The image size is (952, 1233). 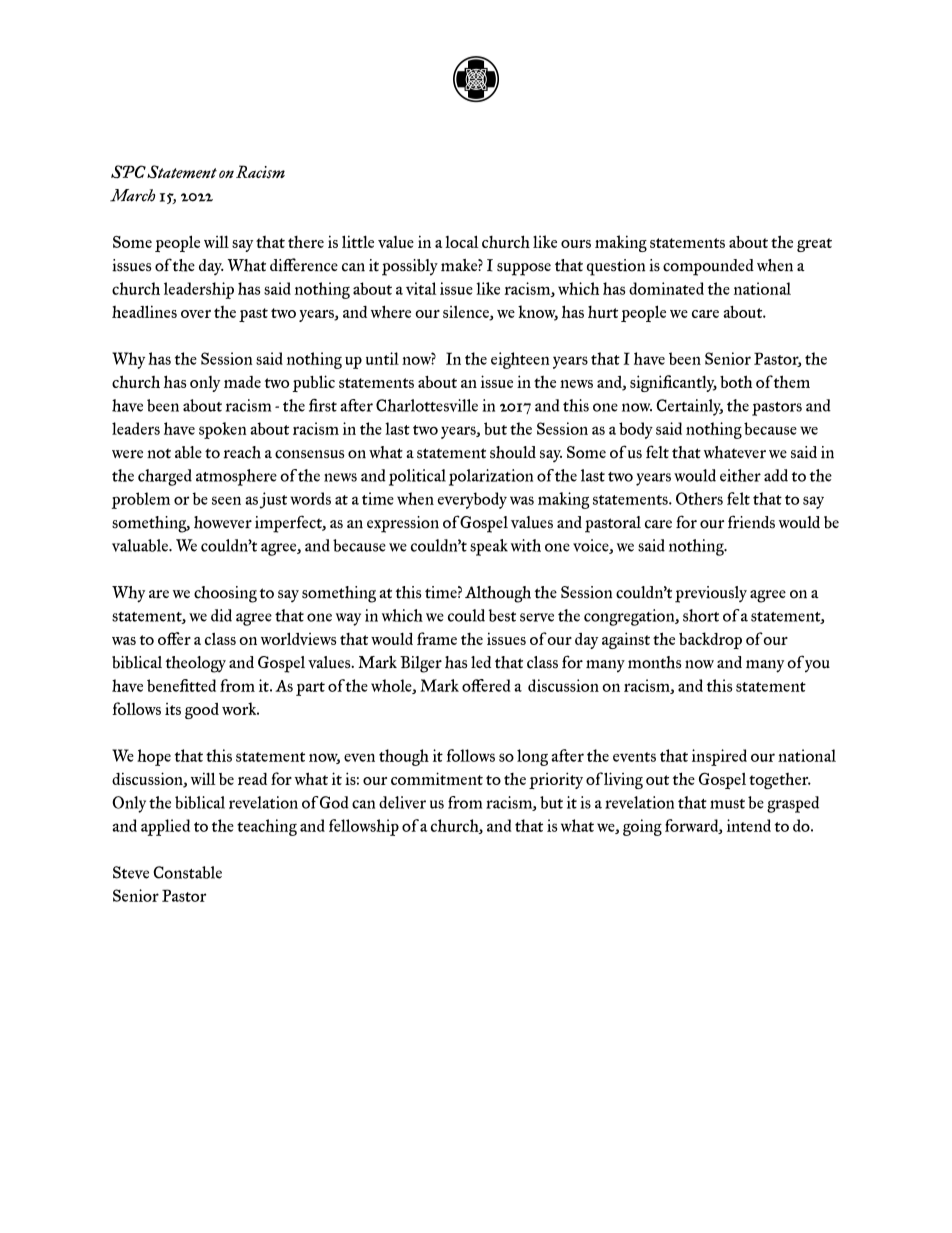 I want to click on March, so click(x=132, y=195).
